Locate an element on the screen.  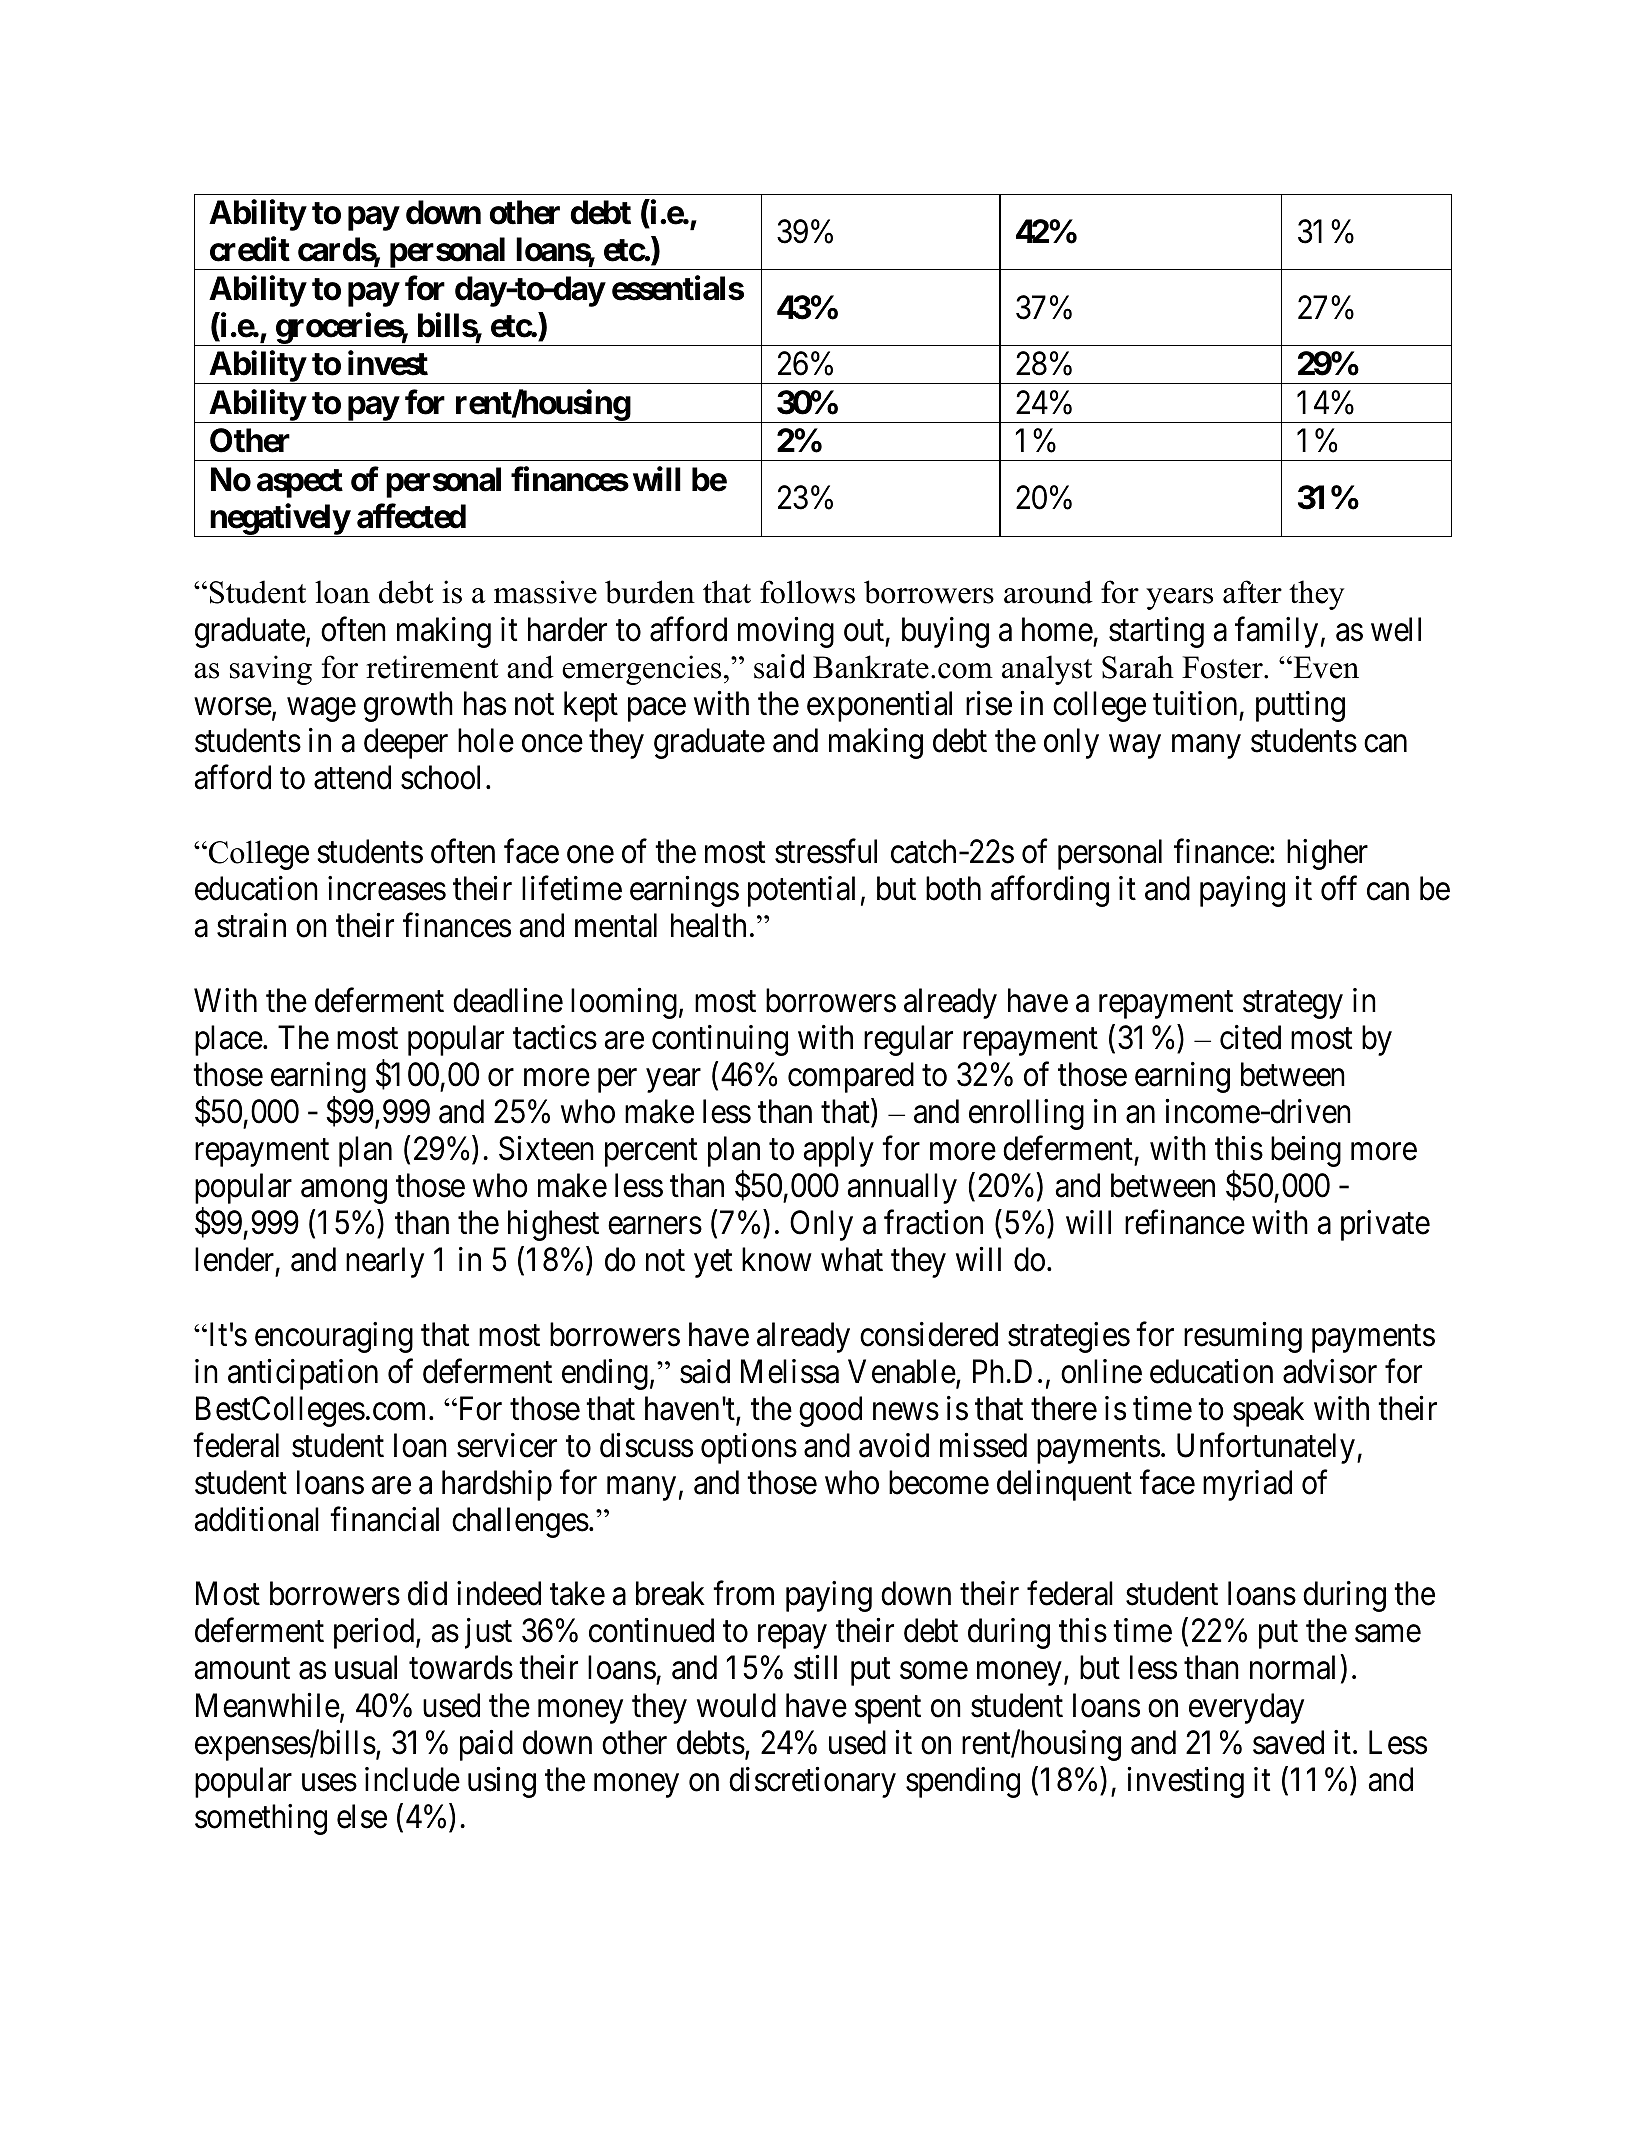
uses is located at coordinates (329, 1783).
